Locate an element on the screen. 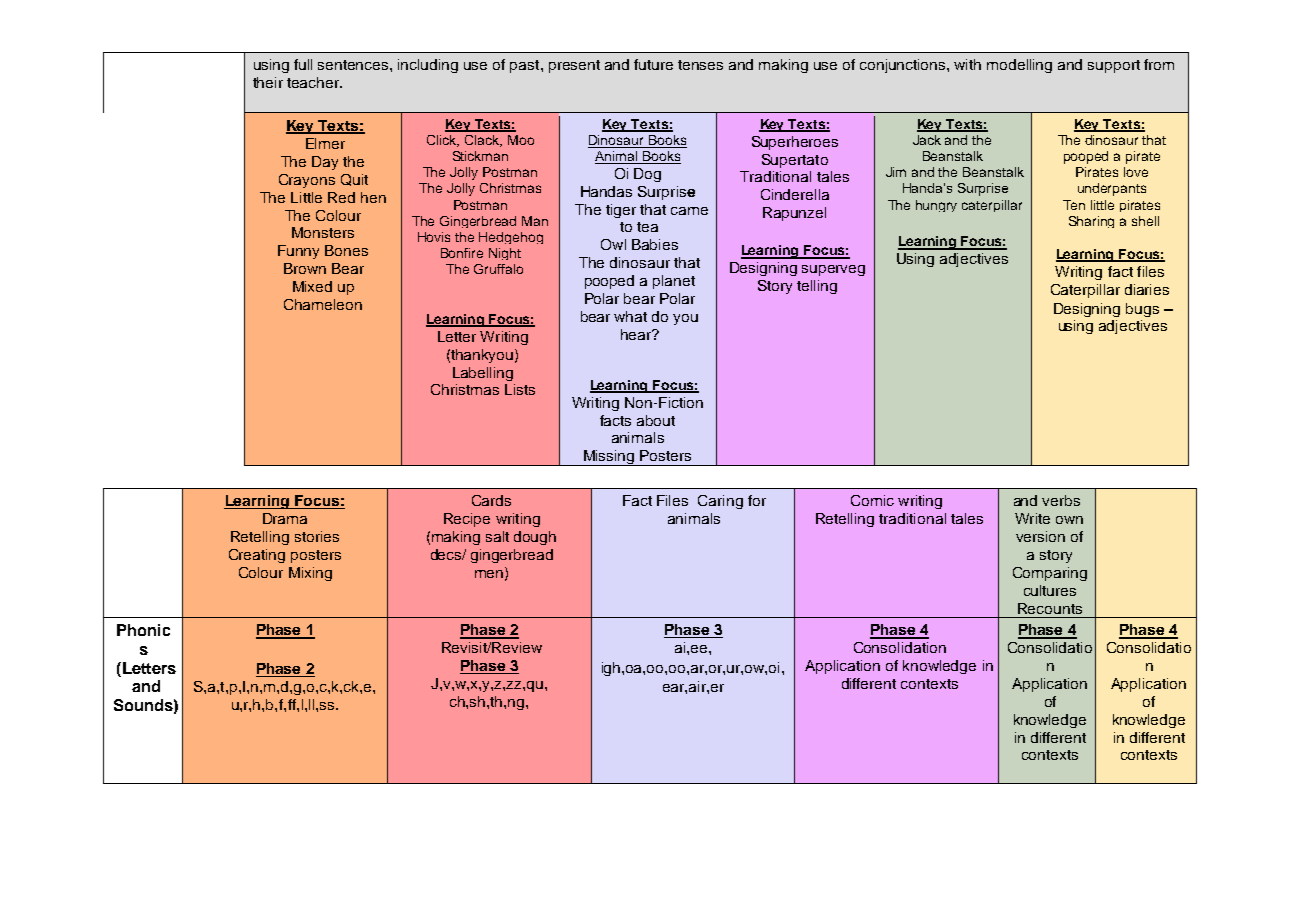 The width and height of the screenshot is (1309, 924). their is located at coordinates (268, 82).
